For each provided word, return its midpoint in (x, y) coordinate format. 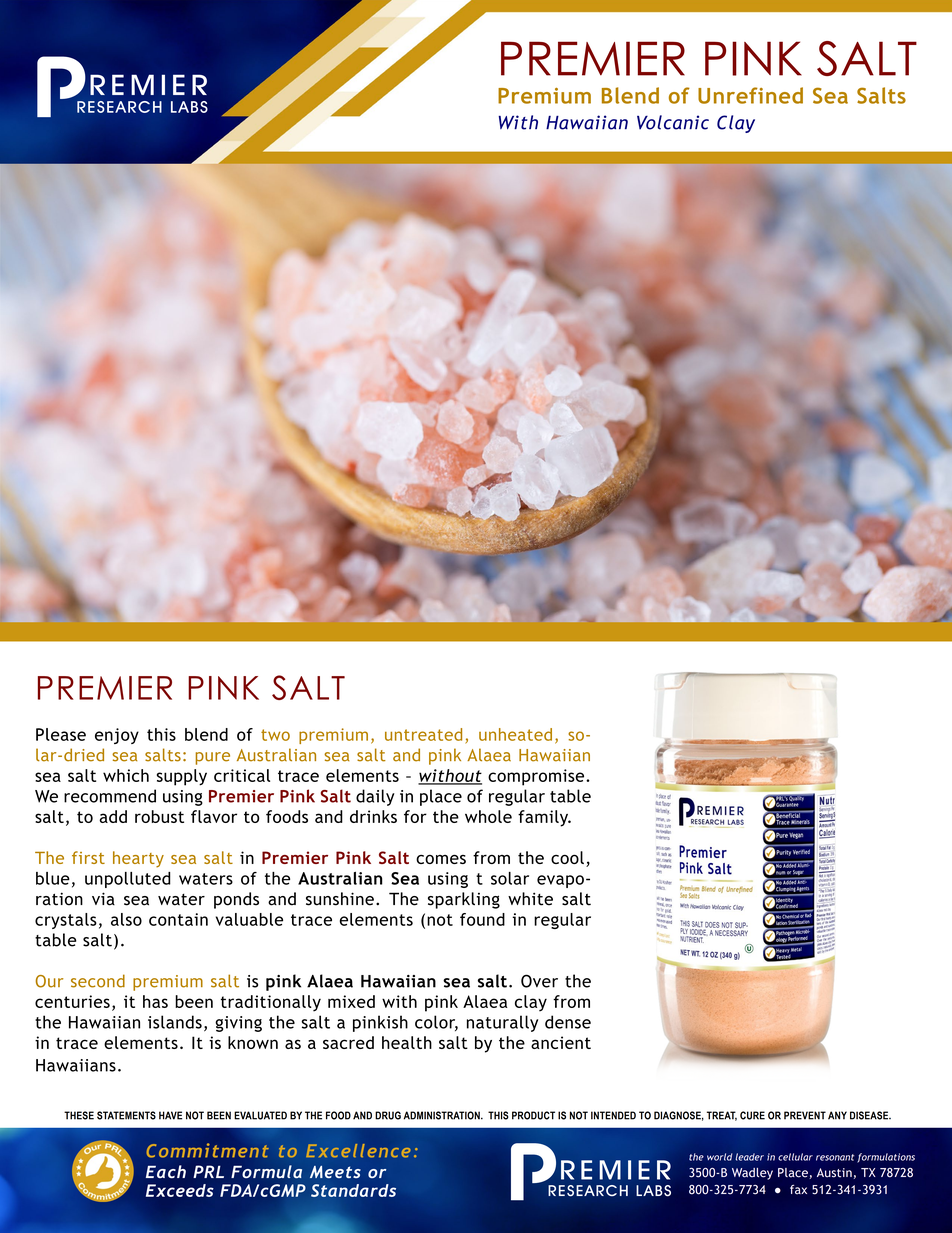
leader (749, 1157)
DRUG (388, 1115)
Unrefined (750, 95)
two (275, 735)
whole (488, 816)
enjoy (117, 736)
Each (166, 1171)
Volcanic (673, 122)
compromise (537, 777)
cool (567, 857)
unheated (515, 734)
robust (159, 816)
